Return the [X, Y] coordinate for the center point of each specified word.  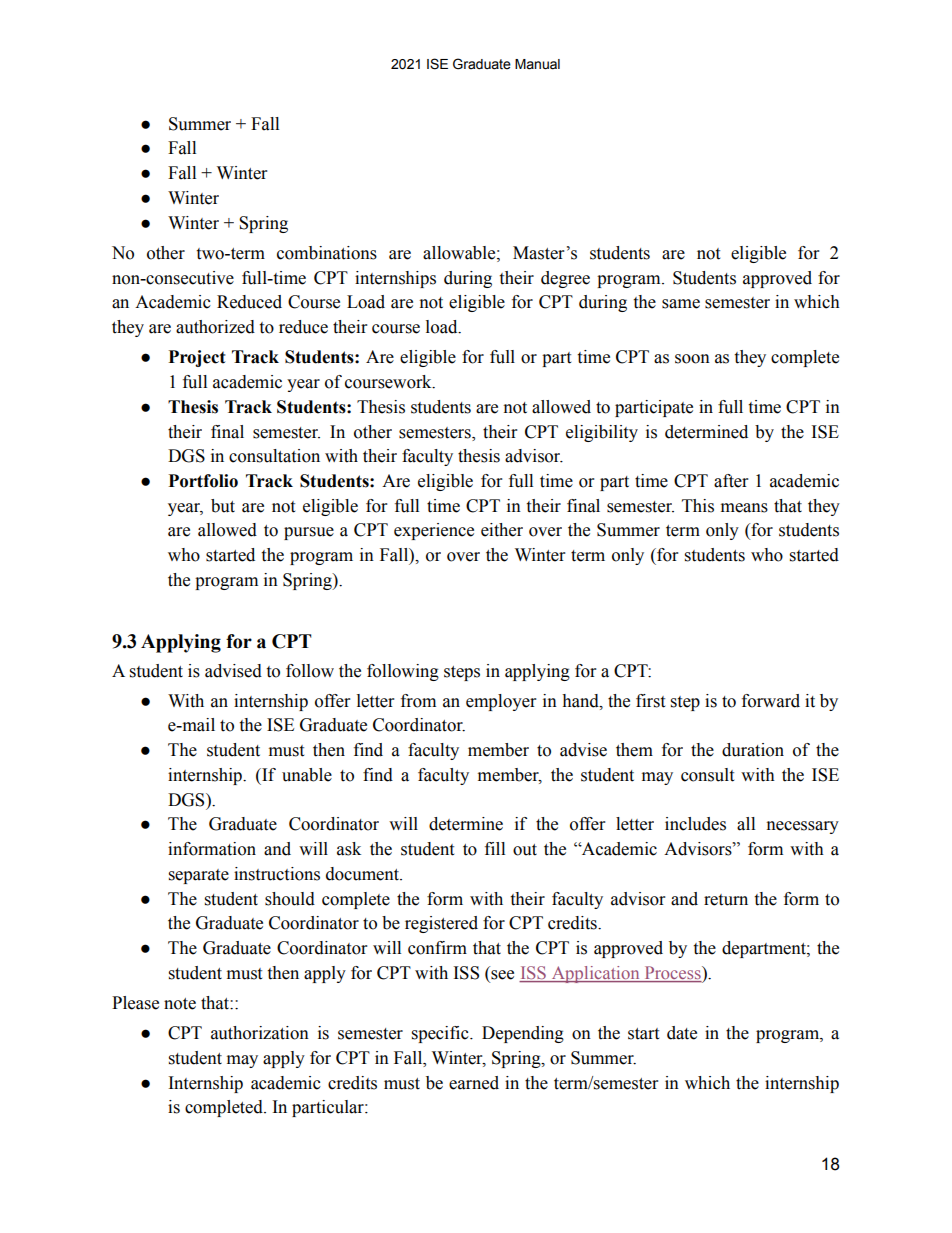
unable [307, 775]
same [681, 304]
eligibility [602, 433]
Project [197, 358]
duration [753, 750]
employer [501, 702]
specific [441, 1034]
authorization [260, 1033]
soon [692, 359]
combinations [327, 253]
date [682, 1033]
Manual [537, 64]
